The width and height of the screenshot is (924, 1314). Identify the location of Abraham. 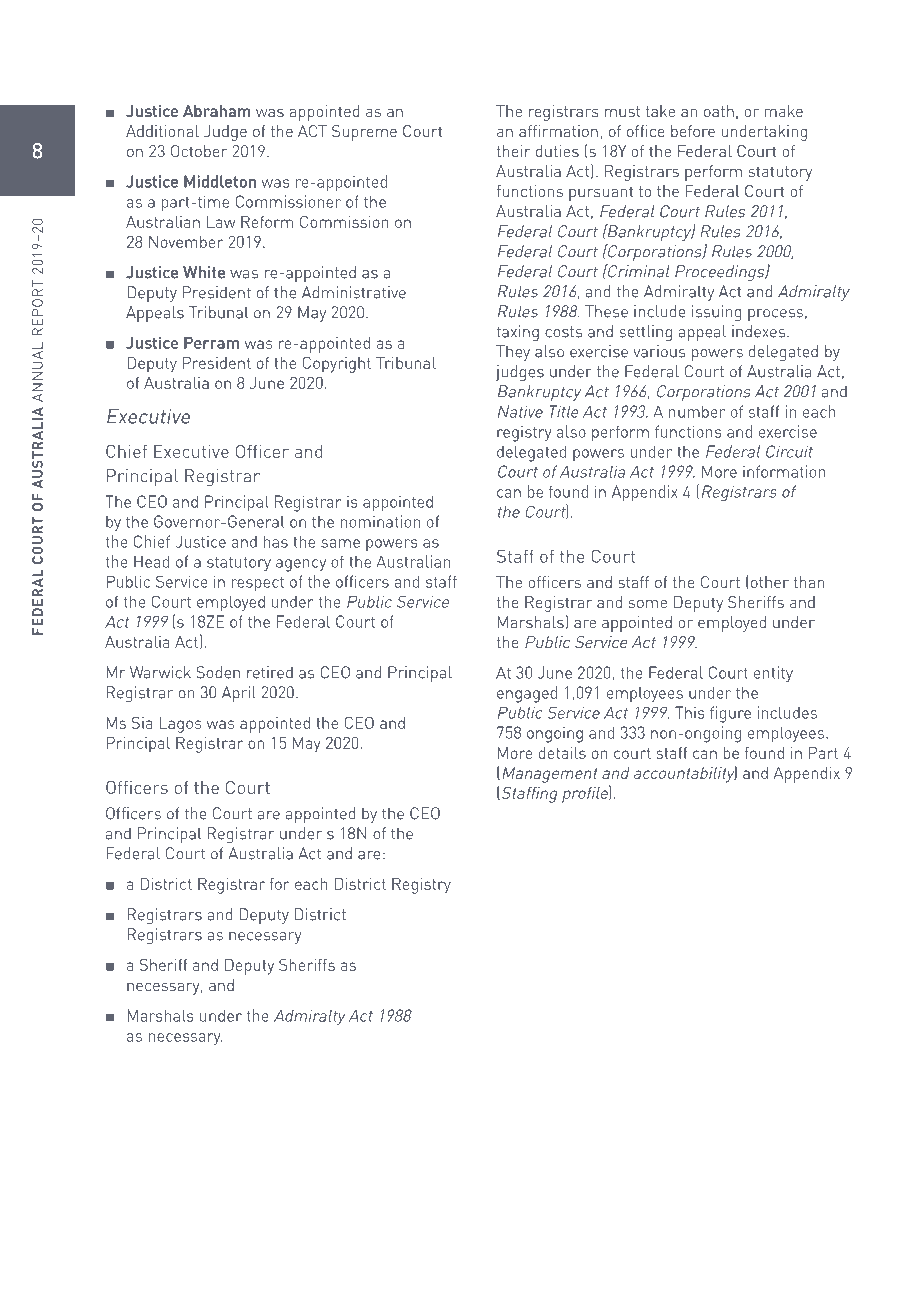
(216, 111).
